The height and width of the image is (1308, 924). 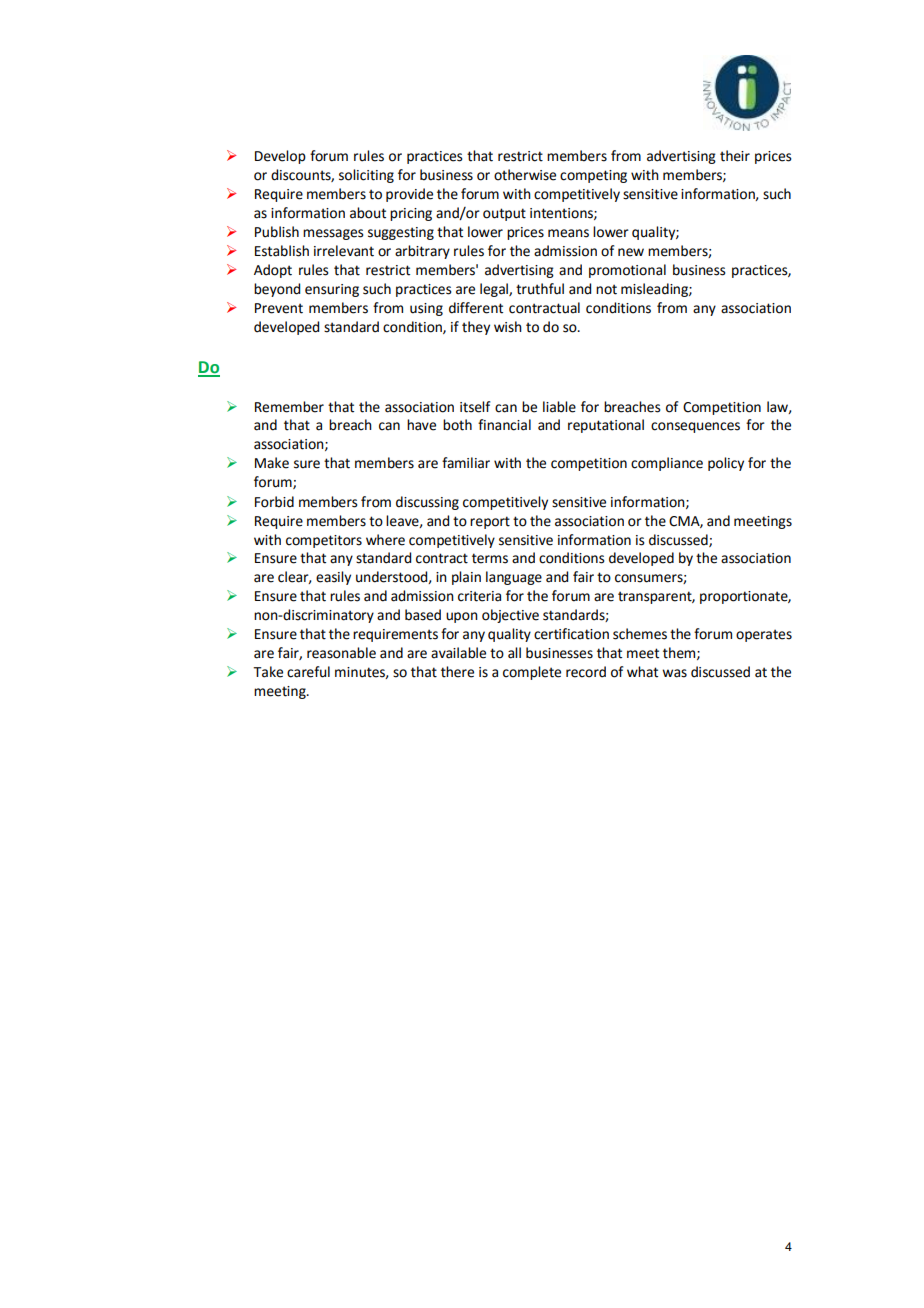 I want to click on soliciting, so click(x=366, y=176).
